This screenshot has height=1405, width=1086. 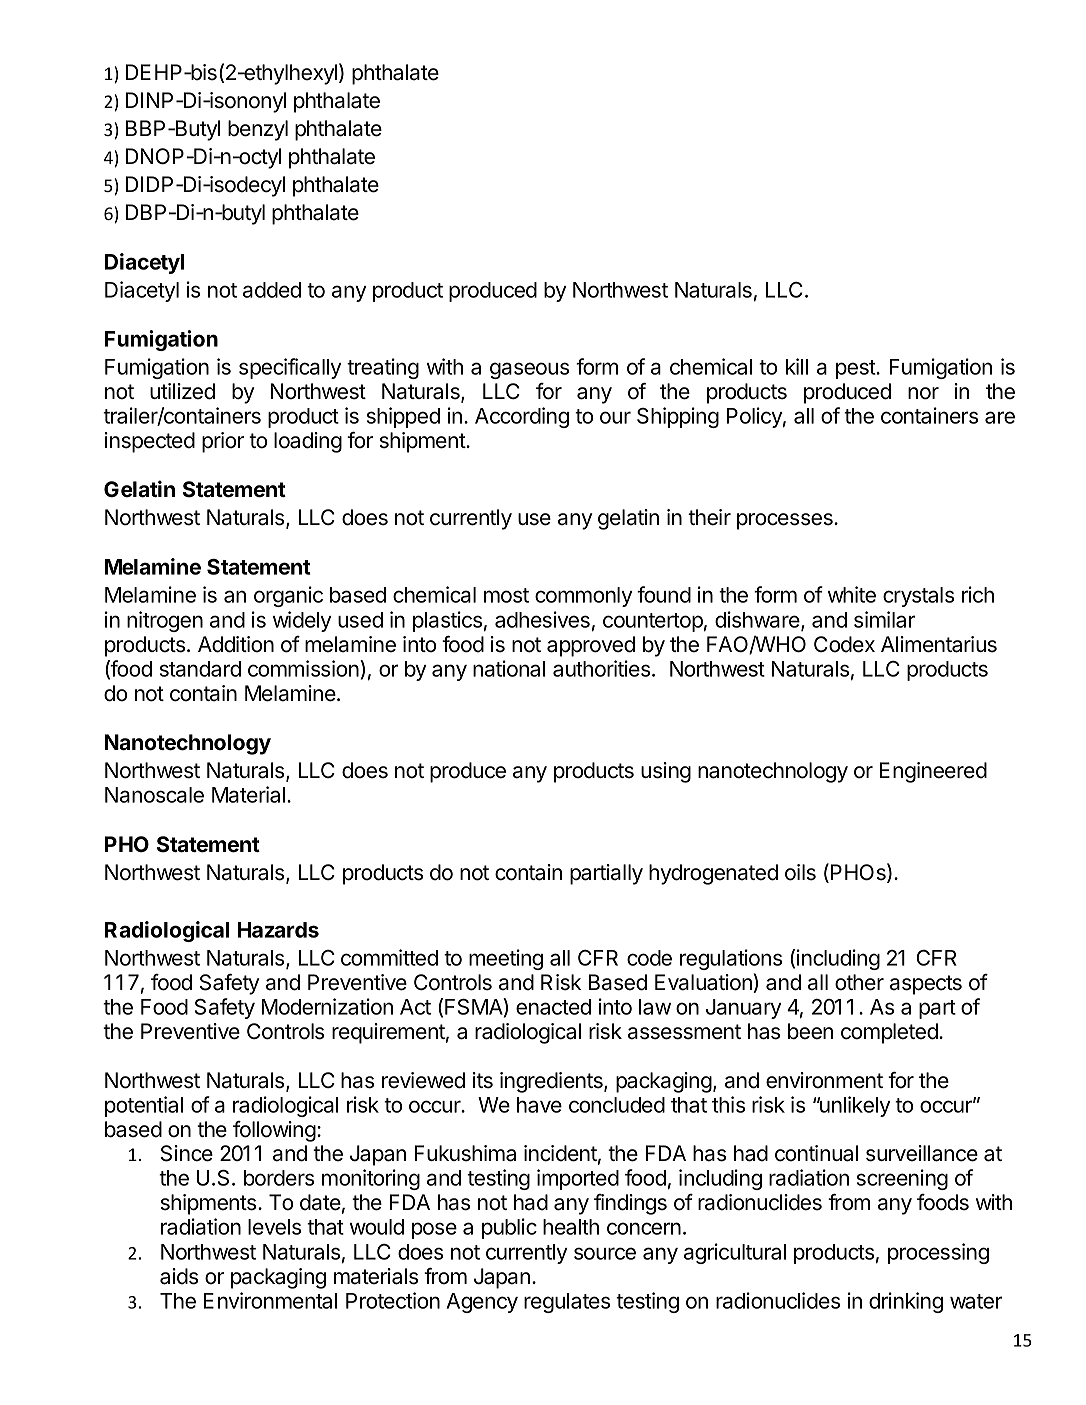 What do you see at coordinates (506, 959) in the screenshot?
I see `meeting` at bounding box center [506, 959].
